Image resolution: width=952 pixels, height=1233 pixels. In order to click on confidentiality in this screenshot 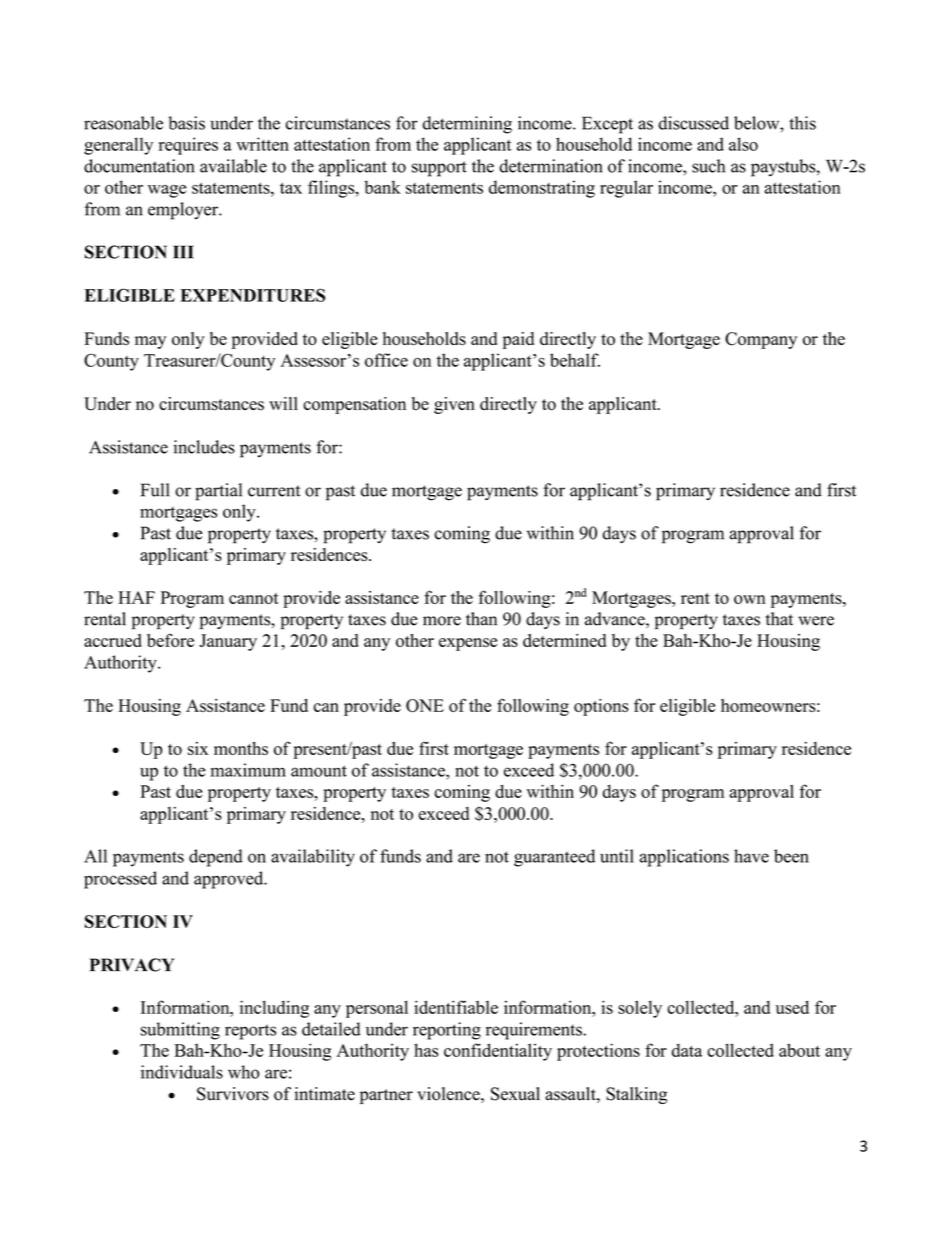, I will do `click(498, 1052)`.
